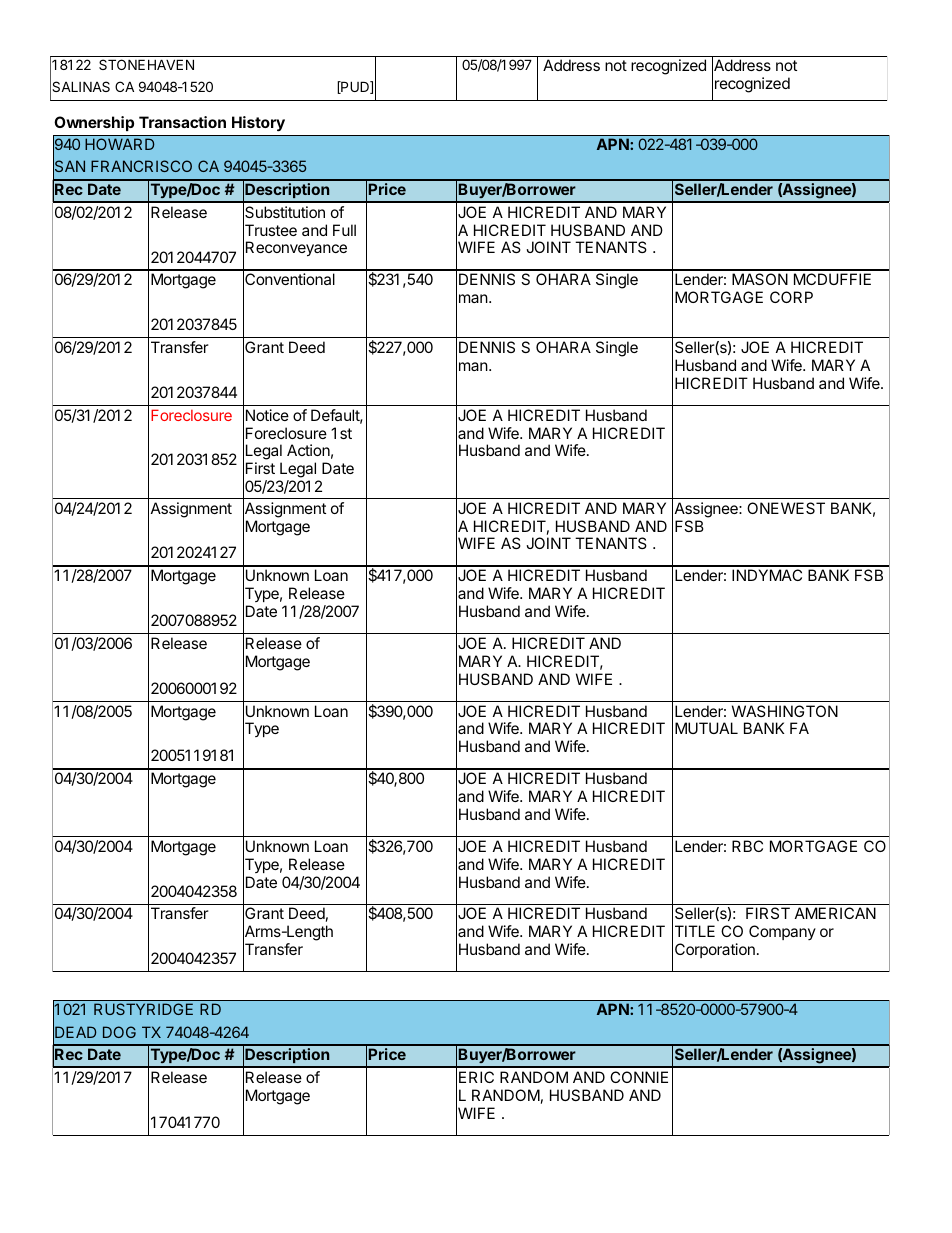  I want to click on Company, so click(782, 932).
